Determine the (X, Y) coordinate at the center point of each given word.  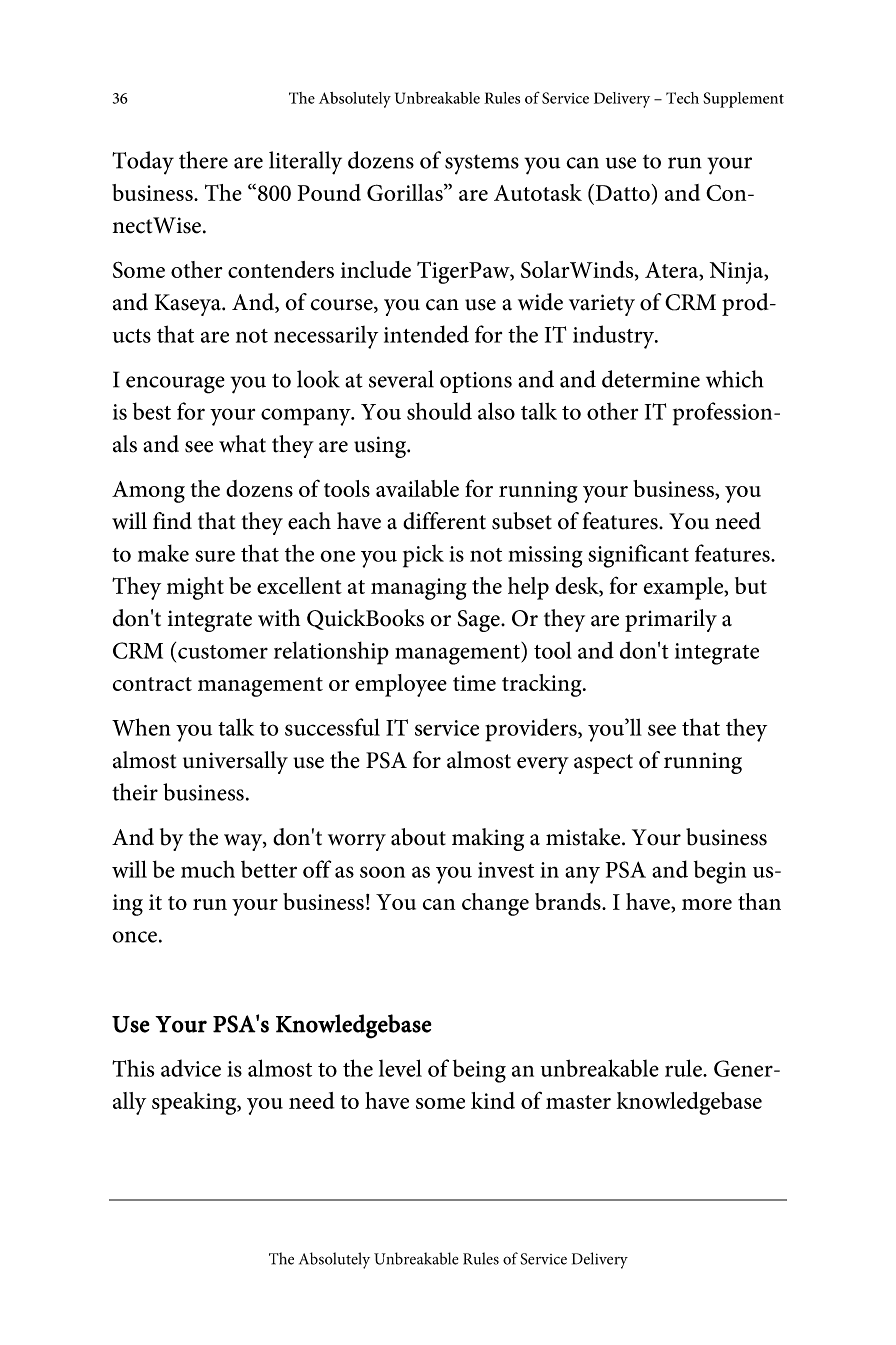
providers (532, 730)
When (141, 727)
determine (651, 379)
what (242, 444)
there (203, 160)
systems (482, 165)
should (439, 411)
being (479, 1071)
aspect (603, 764)
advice (191, 1068)
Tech (682, 98)
